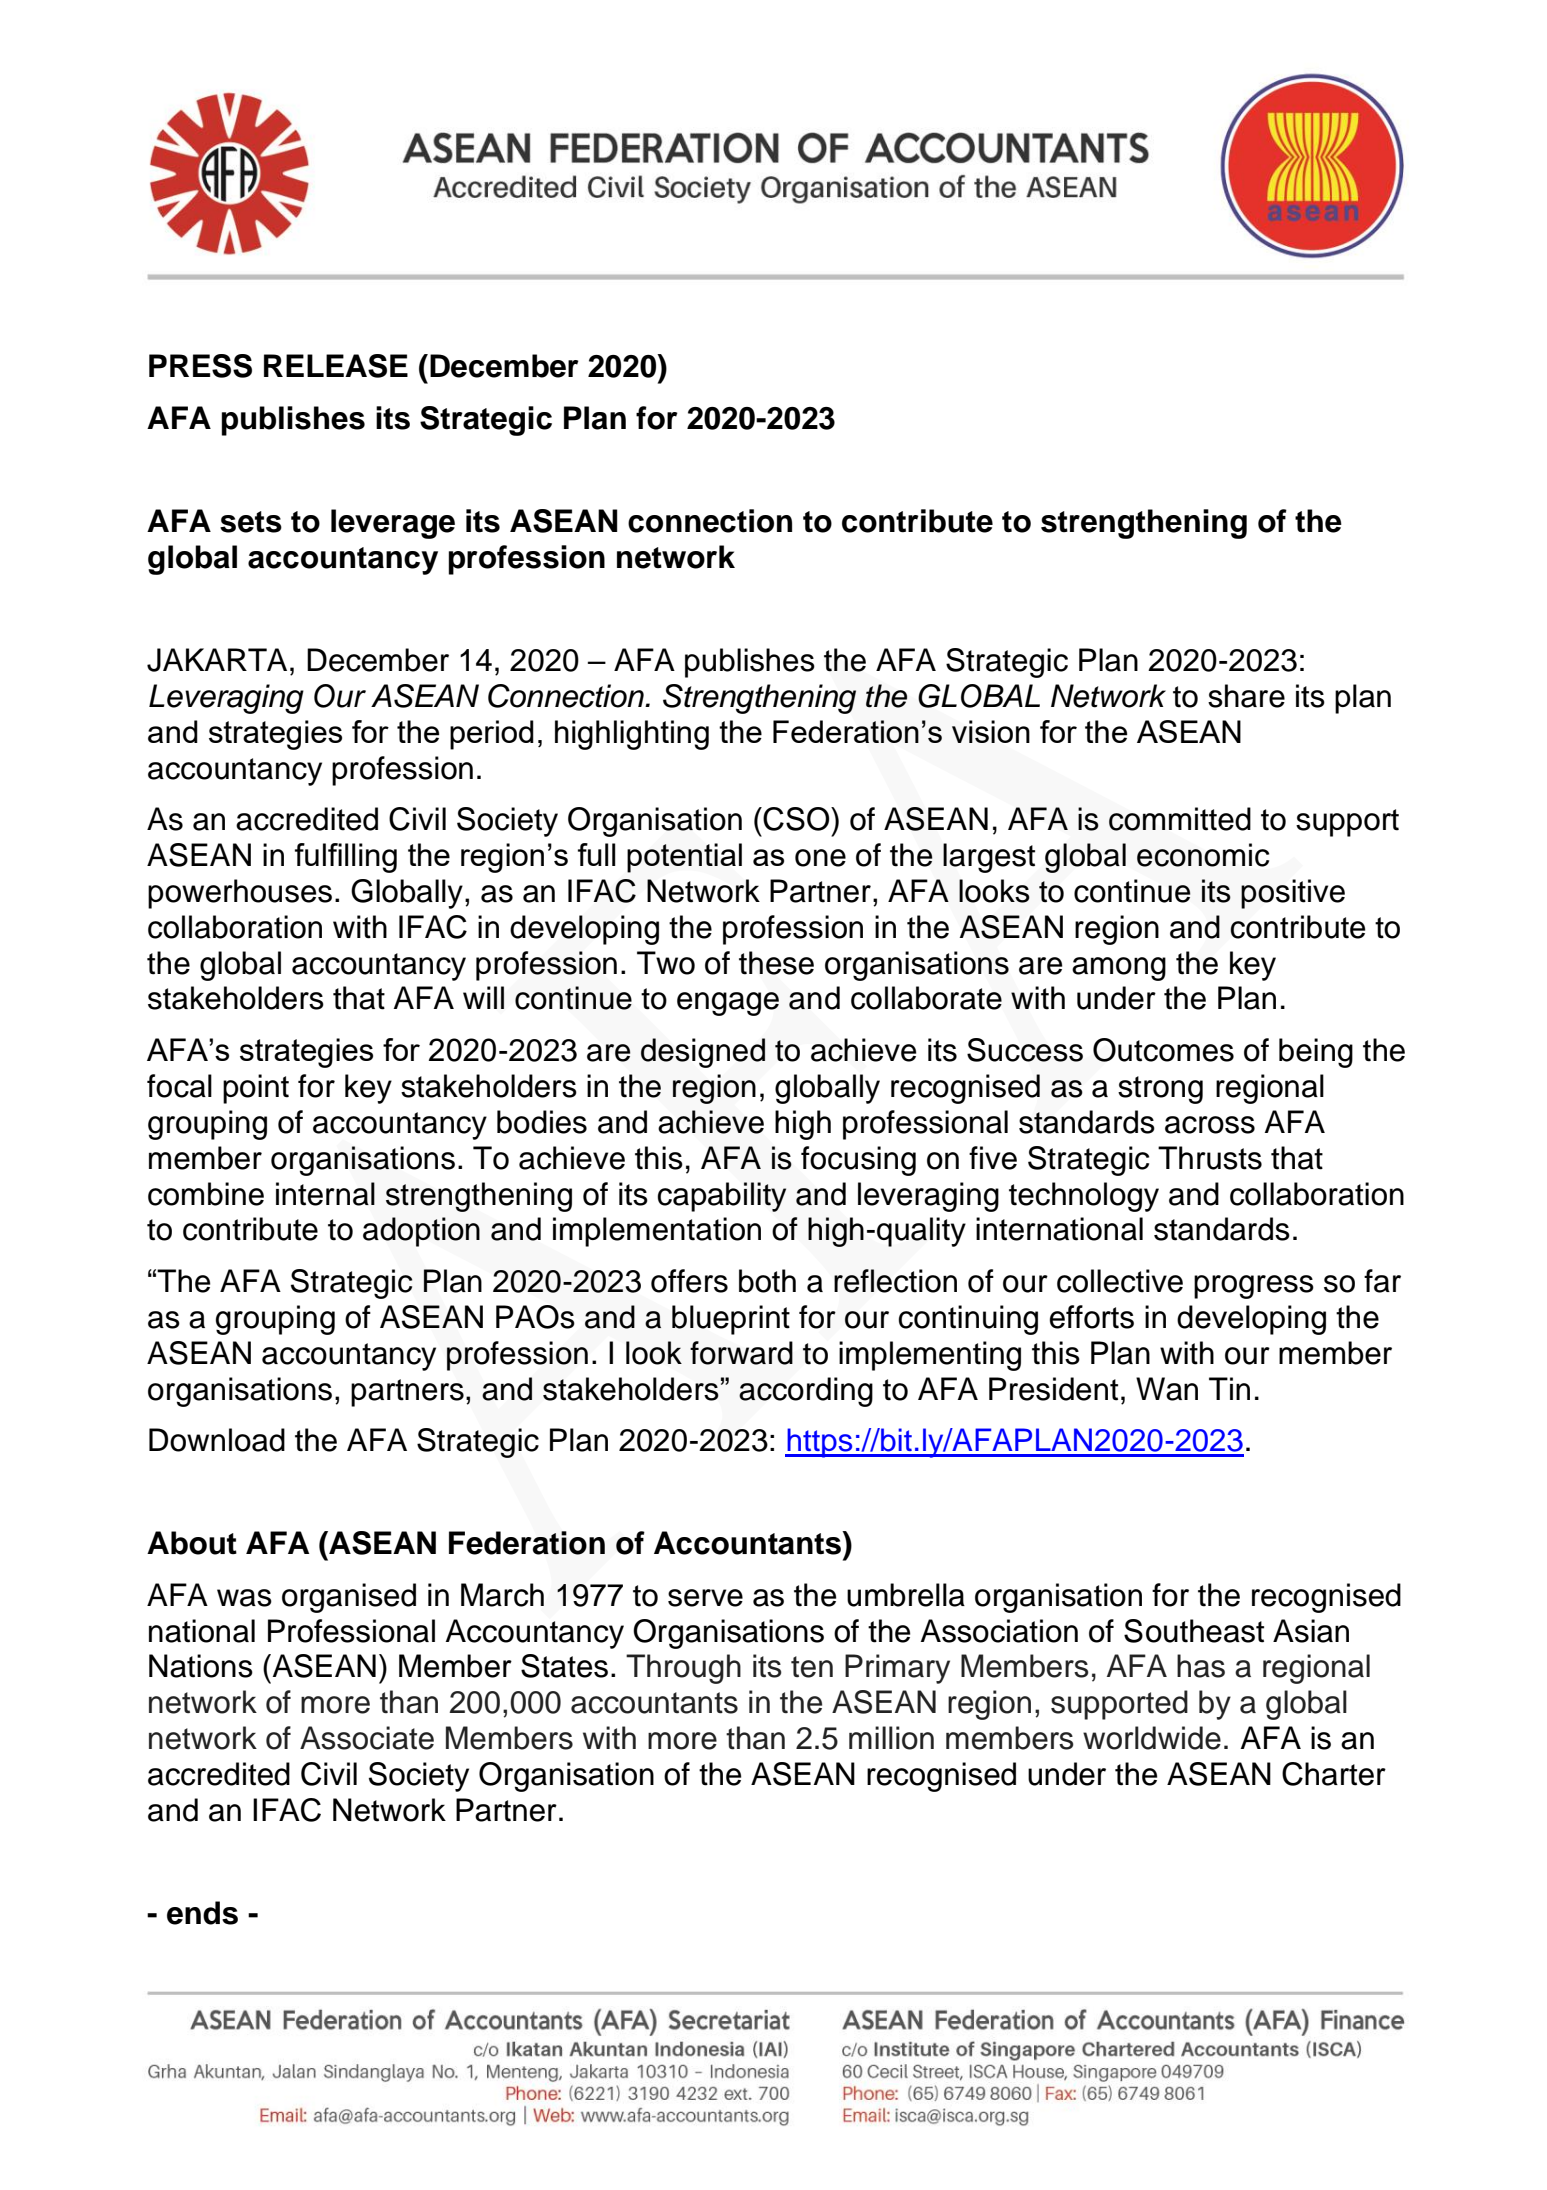 Image resolution: width=1547 pixels, height=2190 pixels. I want to click on fulfilling, so click(346, 858).
